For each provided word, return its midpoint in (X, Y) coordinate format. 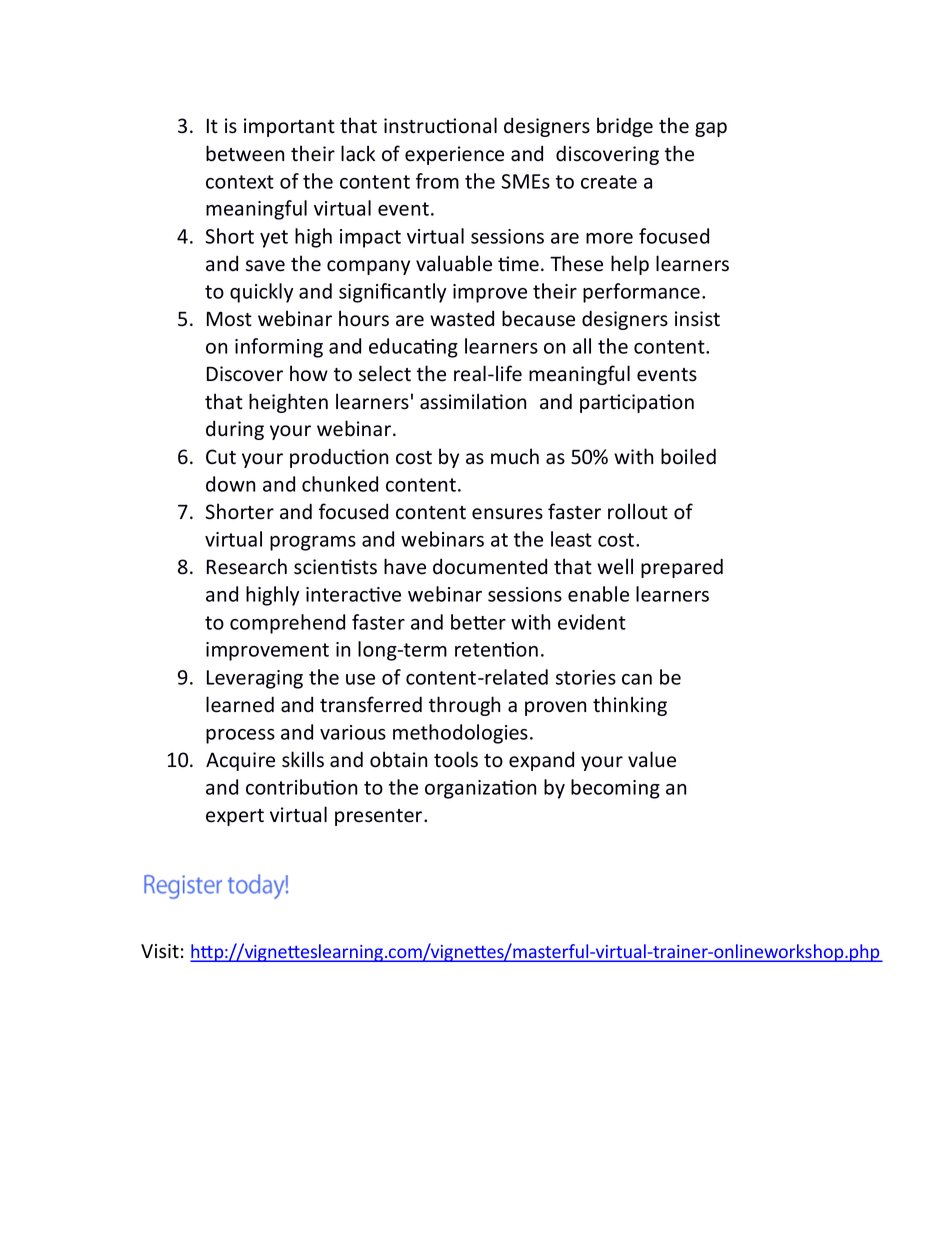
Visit (160, 951)
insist (697, 319)
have (405, 566)
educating (413, 348)
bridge (625, 127)
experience (454, 155)
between (245, 153)
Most (229, 319)
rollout (638, 511)
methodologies (460, 734)
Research (247, 566)
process (240, 736)
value (652, 759)
